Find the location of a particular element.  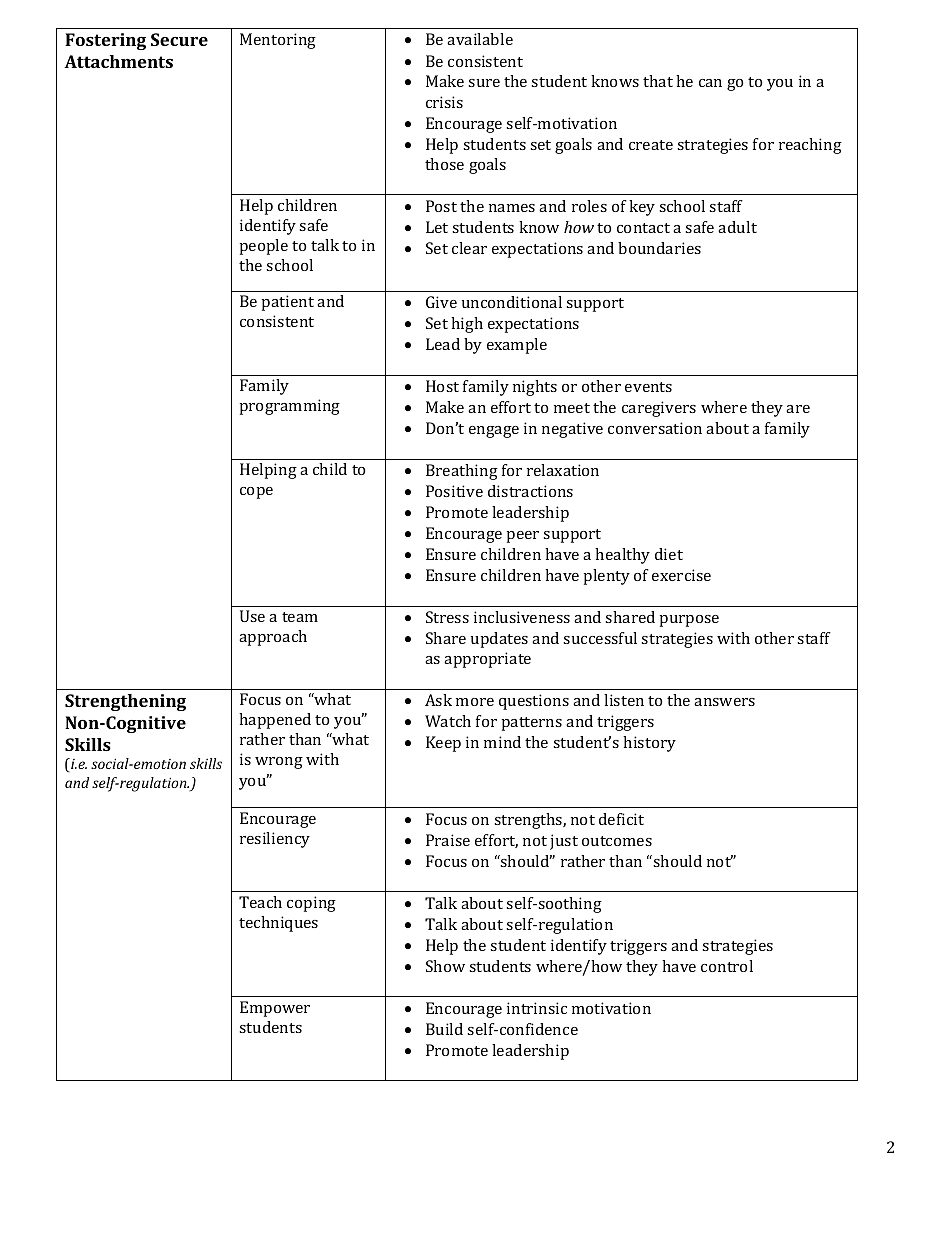

Keep is located at coordinates (443, 744).
